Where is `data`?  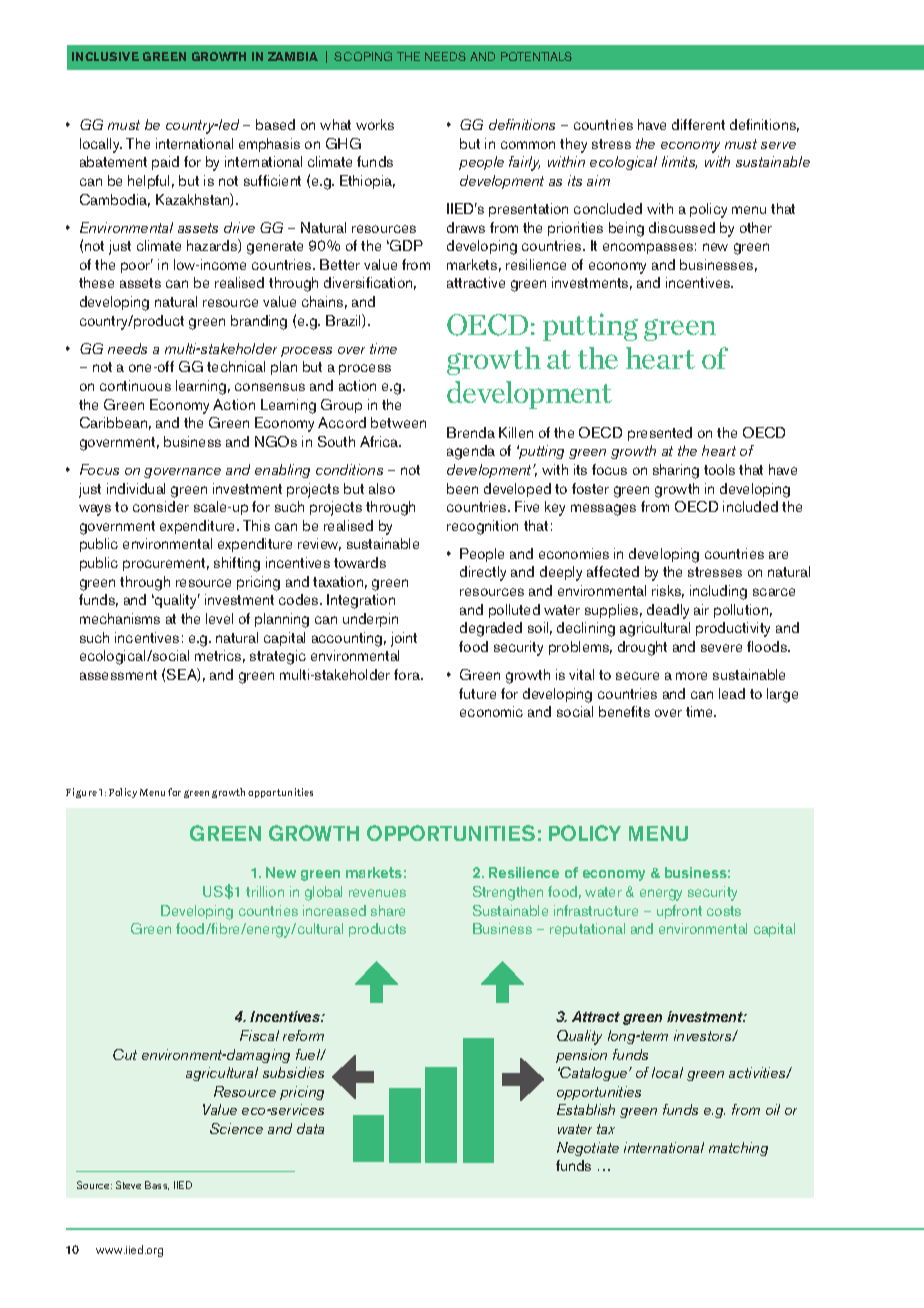 data is located at coordinates (310, 1128).
